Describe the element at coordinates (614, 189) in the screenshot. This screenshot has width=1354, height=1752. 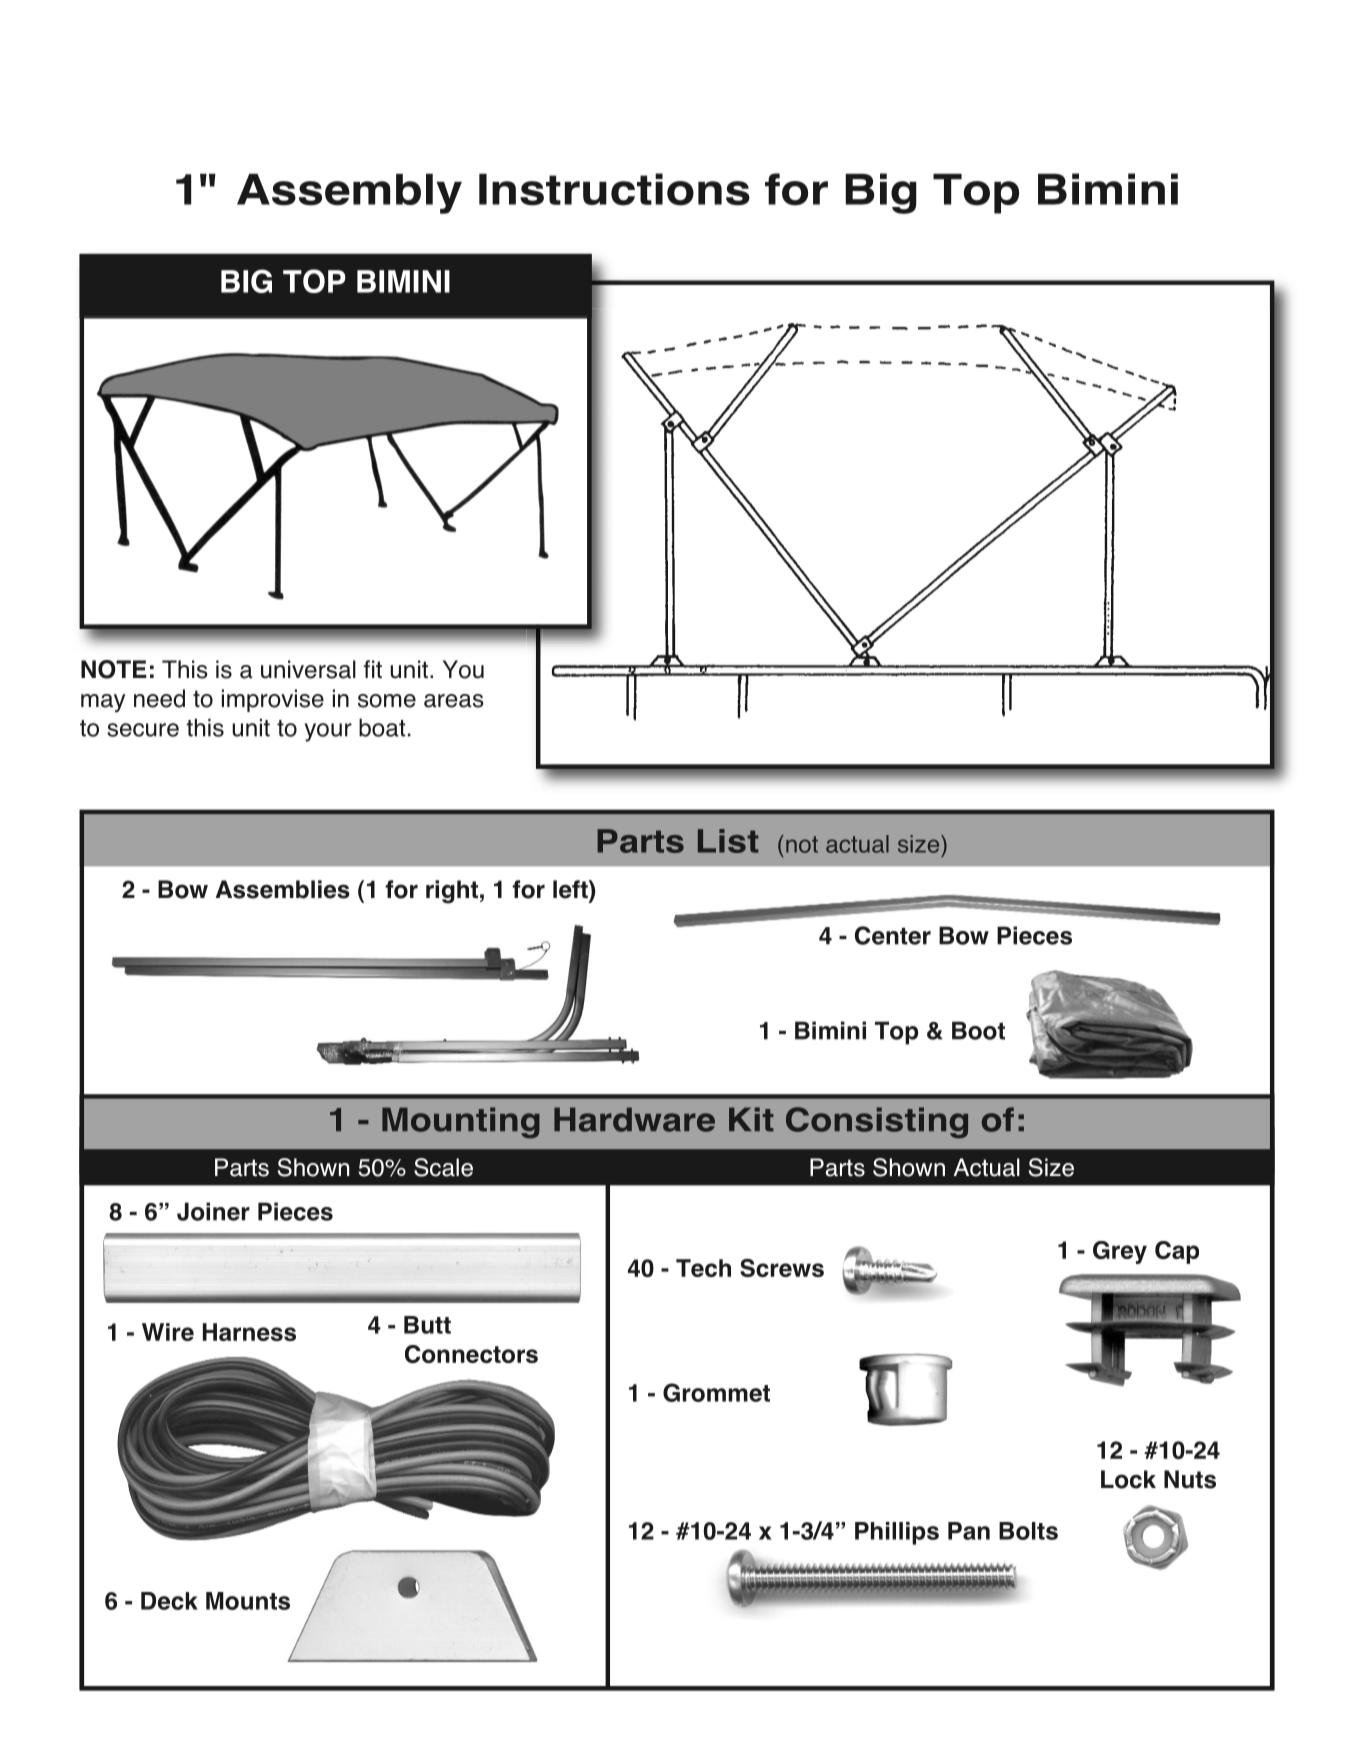
I see `Instructions` at that location.
